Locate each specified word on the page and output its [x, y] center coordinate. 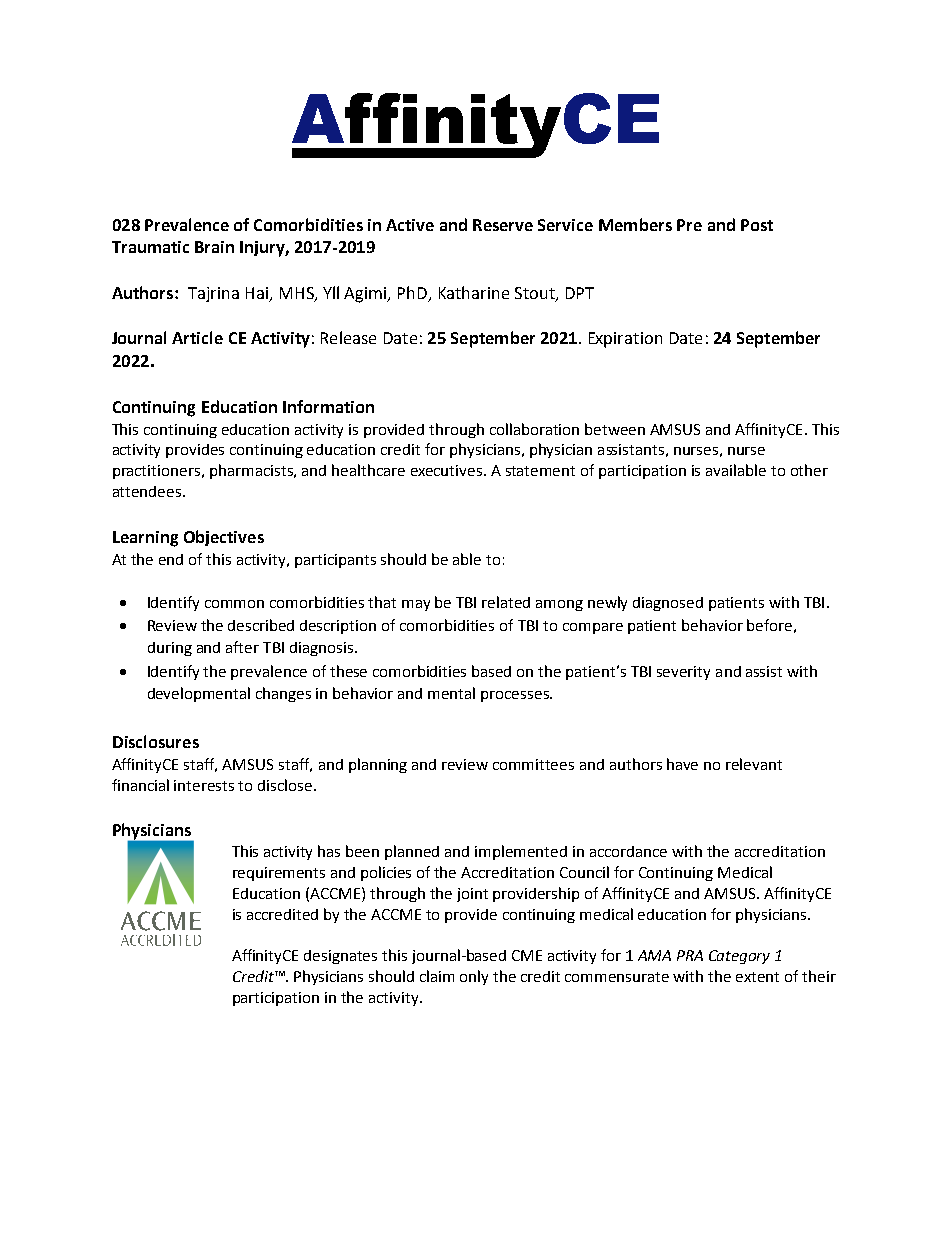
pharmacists [252, 471]
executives [448, 470]
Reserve [503, 225]
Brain [214, 247]
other [809, 470]
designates [340, 957]
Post [757, 225]
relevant [754, 764]
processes [516, 696]
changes [283, 694]
